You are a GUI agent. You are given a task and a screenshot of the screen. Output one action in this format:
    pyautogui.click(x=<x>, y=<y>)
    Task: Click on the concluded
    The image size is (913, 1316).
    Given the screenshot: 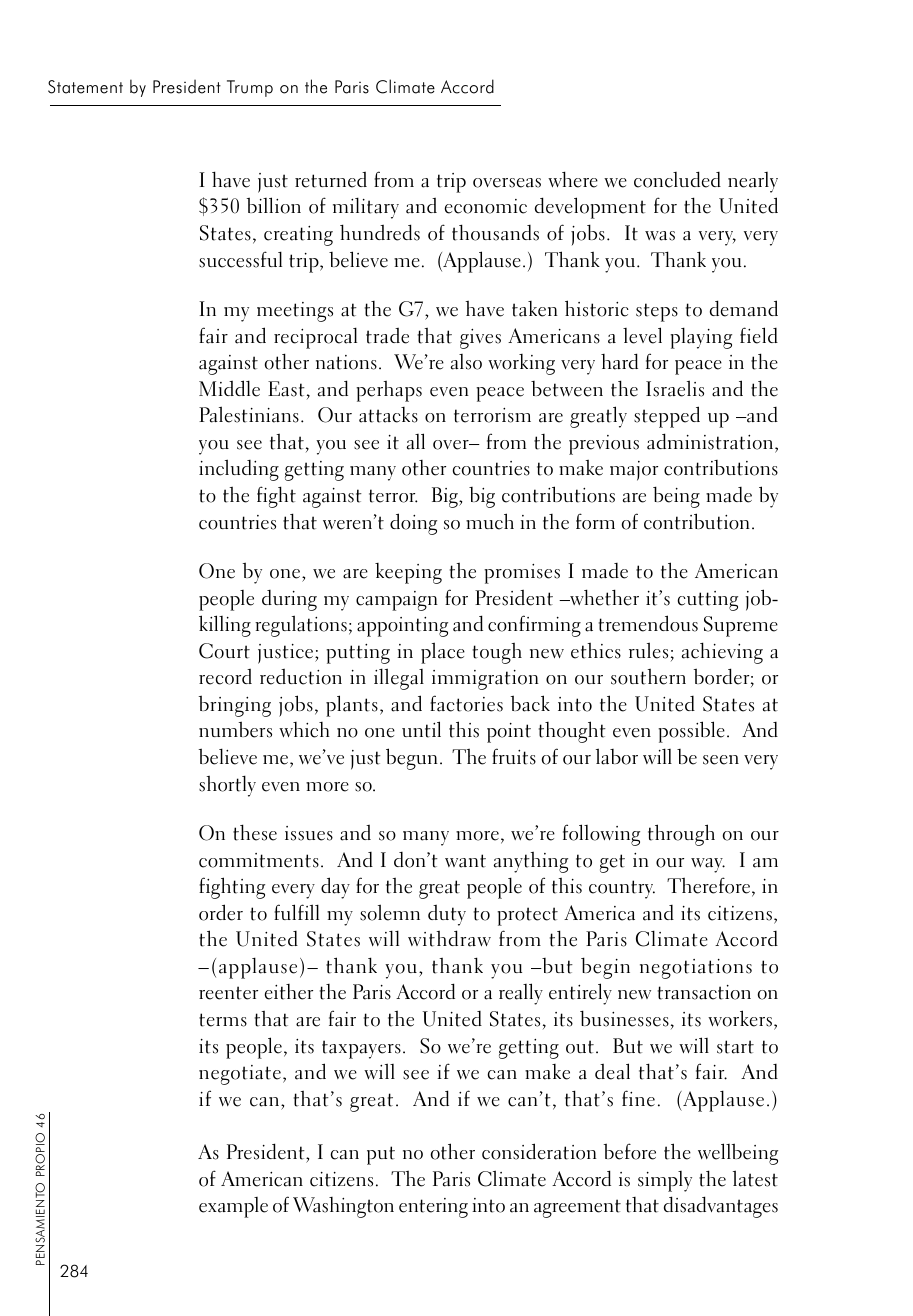 What is the action you would take?
    pyautogui.click(x=677, y=179)
